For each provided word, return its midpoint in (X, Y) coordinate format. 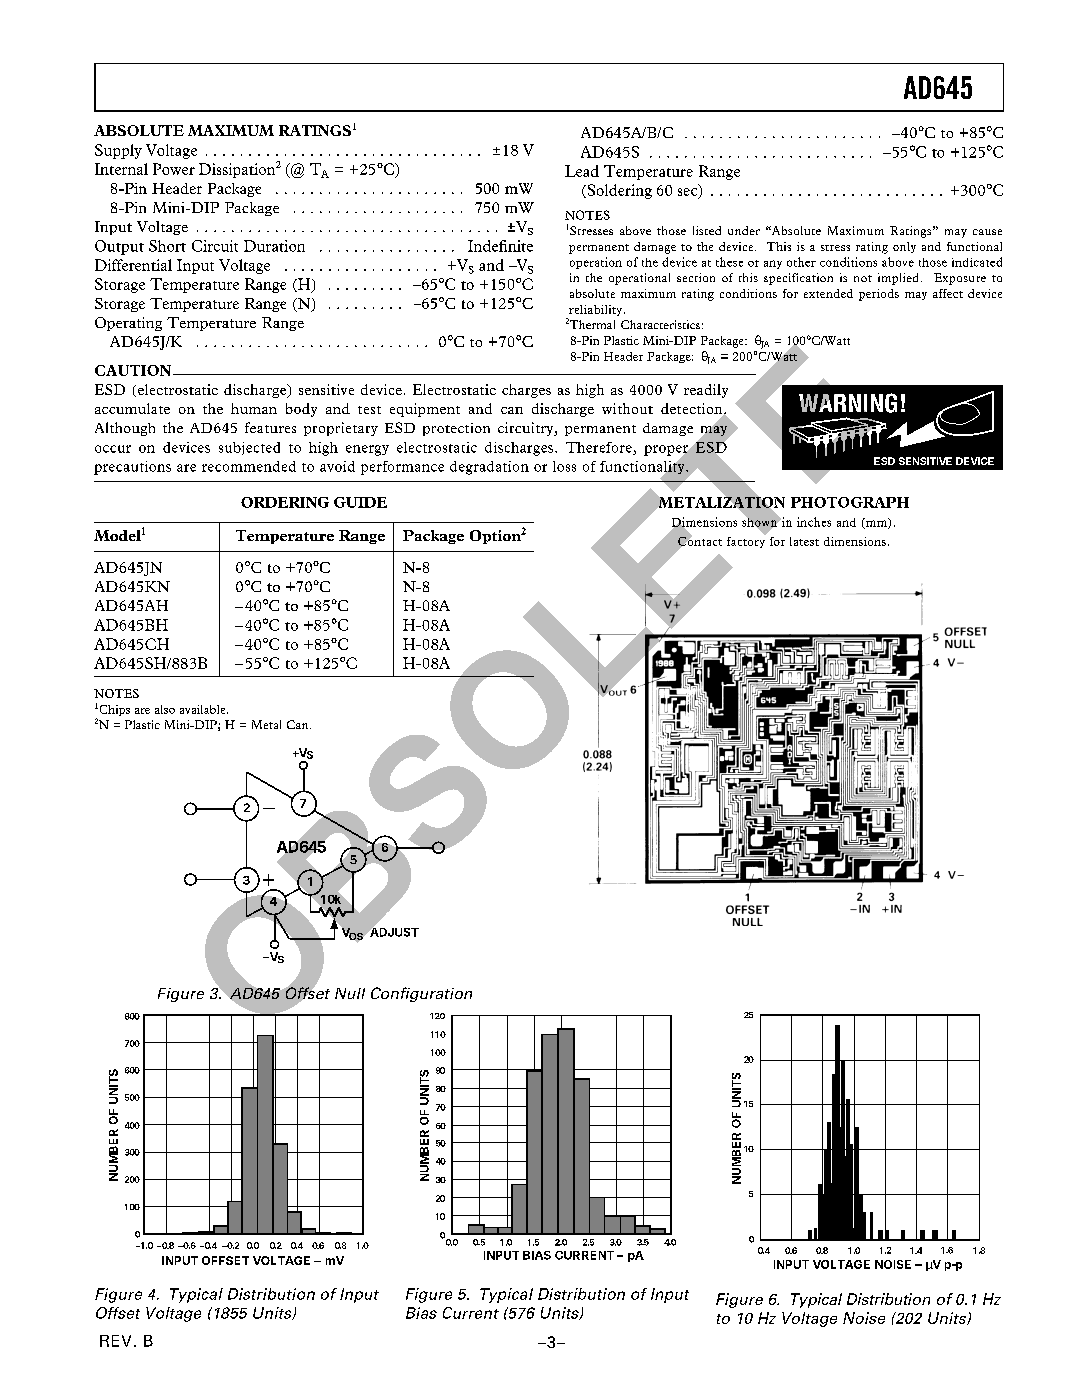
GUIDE (360, 502)
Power (174, 169)
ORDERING (285, 502)
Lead (582, 171)
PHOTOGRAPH (850, 502)
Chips (113, 710)
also (165, 709)
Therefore (600, 448)
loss (564, 466)
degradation (489, 468)
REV (115, 1341)
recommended (249, 466)
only (904, 247)
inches (814, 522)
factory (746, 541)
